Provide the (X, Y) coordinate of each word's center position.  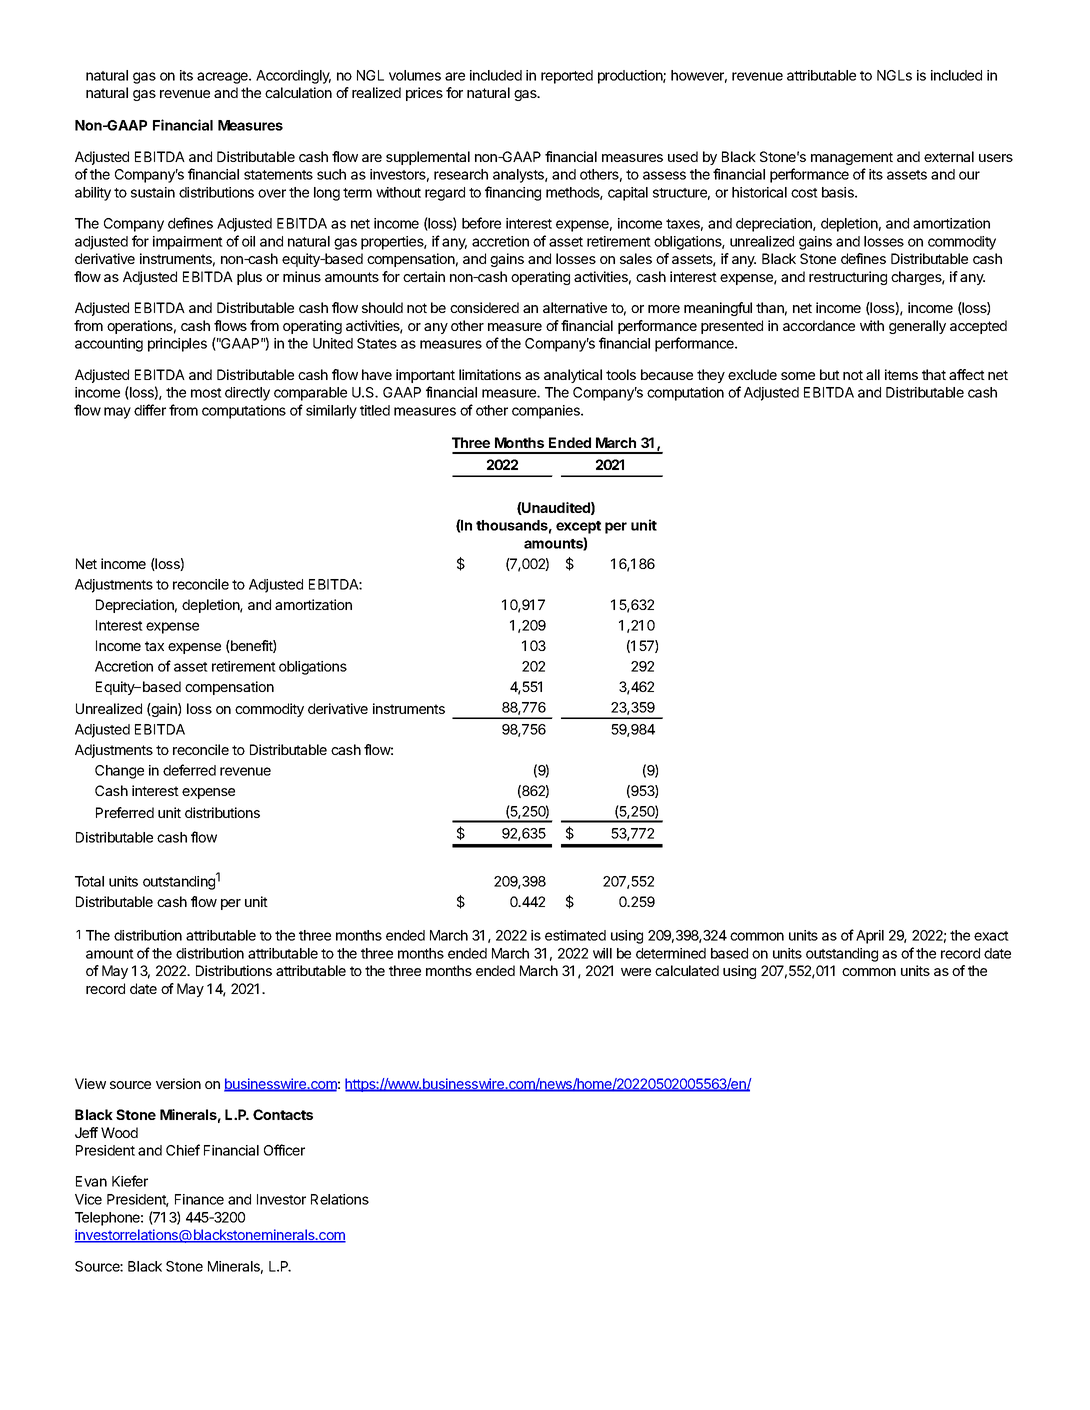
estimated (575, 935)
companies (547, 412)
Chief (183, 1150)
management (852, 158)
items (901, 374)
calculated (687, 970)
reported (567, 77)
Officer (284, 1150)
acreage (223, 78)
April (870, 937)
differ (150, 410)
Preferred (125, 812)
